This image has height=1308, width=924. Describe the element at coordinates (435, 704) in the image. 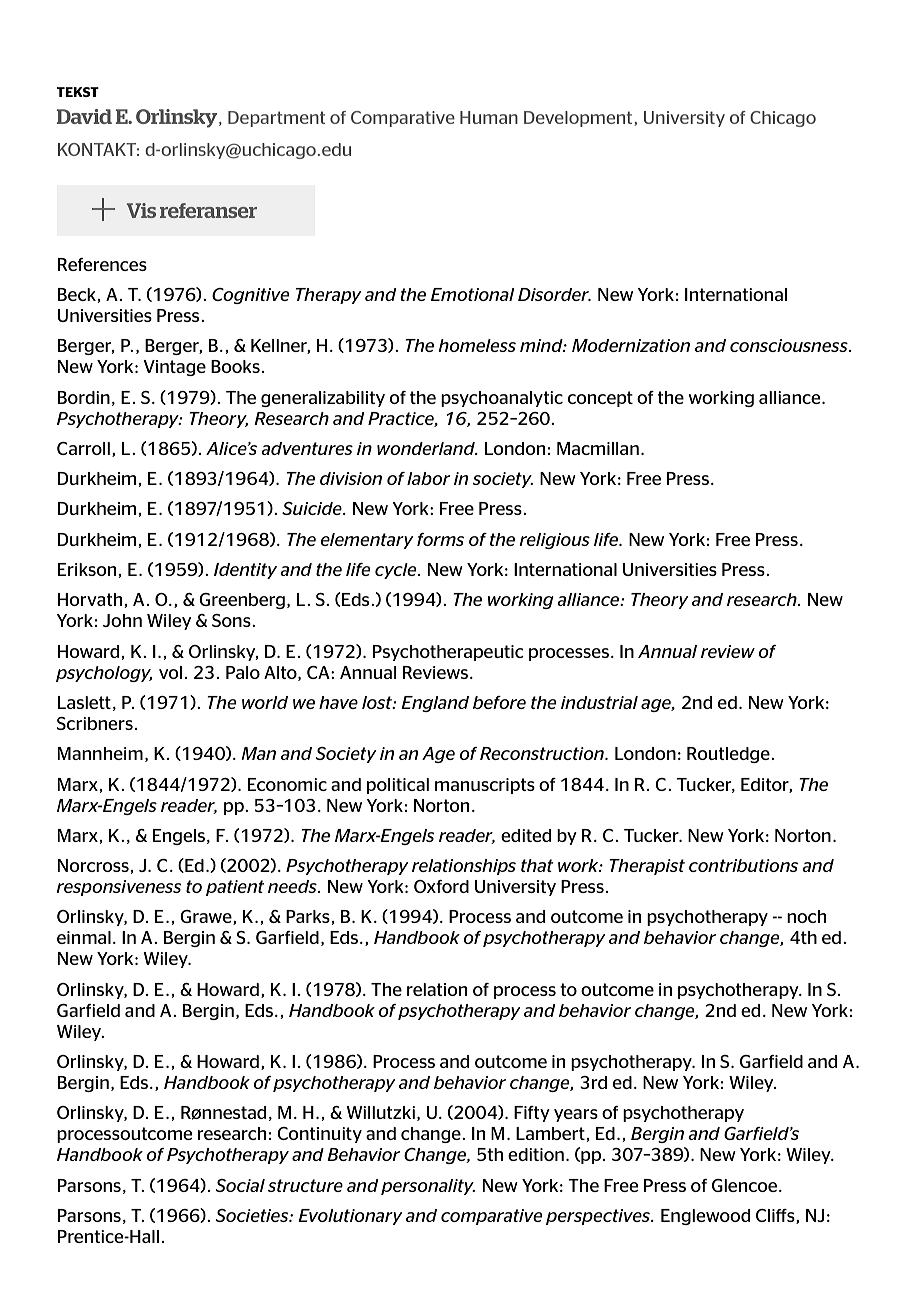

I see `England` at that location.
